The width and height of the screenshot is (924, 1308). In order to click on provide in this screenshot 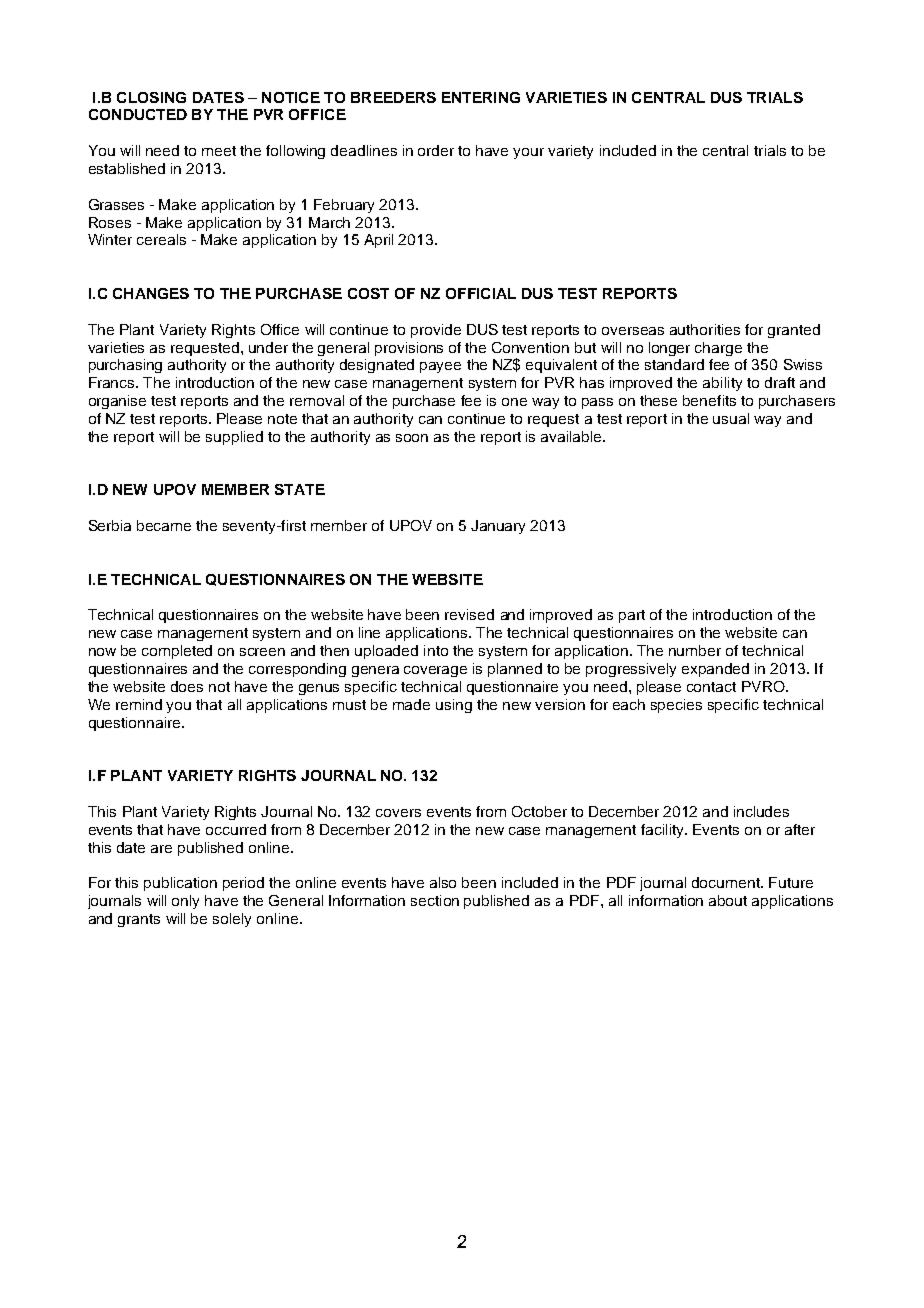, I will do `click(436, 331)`.
